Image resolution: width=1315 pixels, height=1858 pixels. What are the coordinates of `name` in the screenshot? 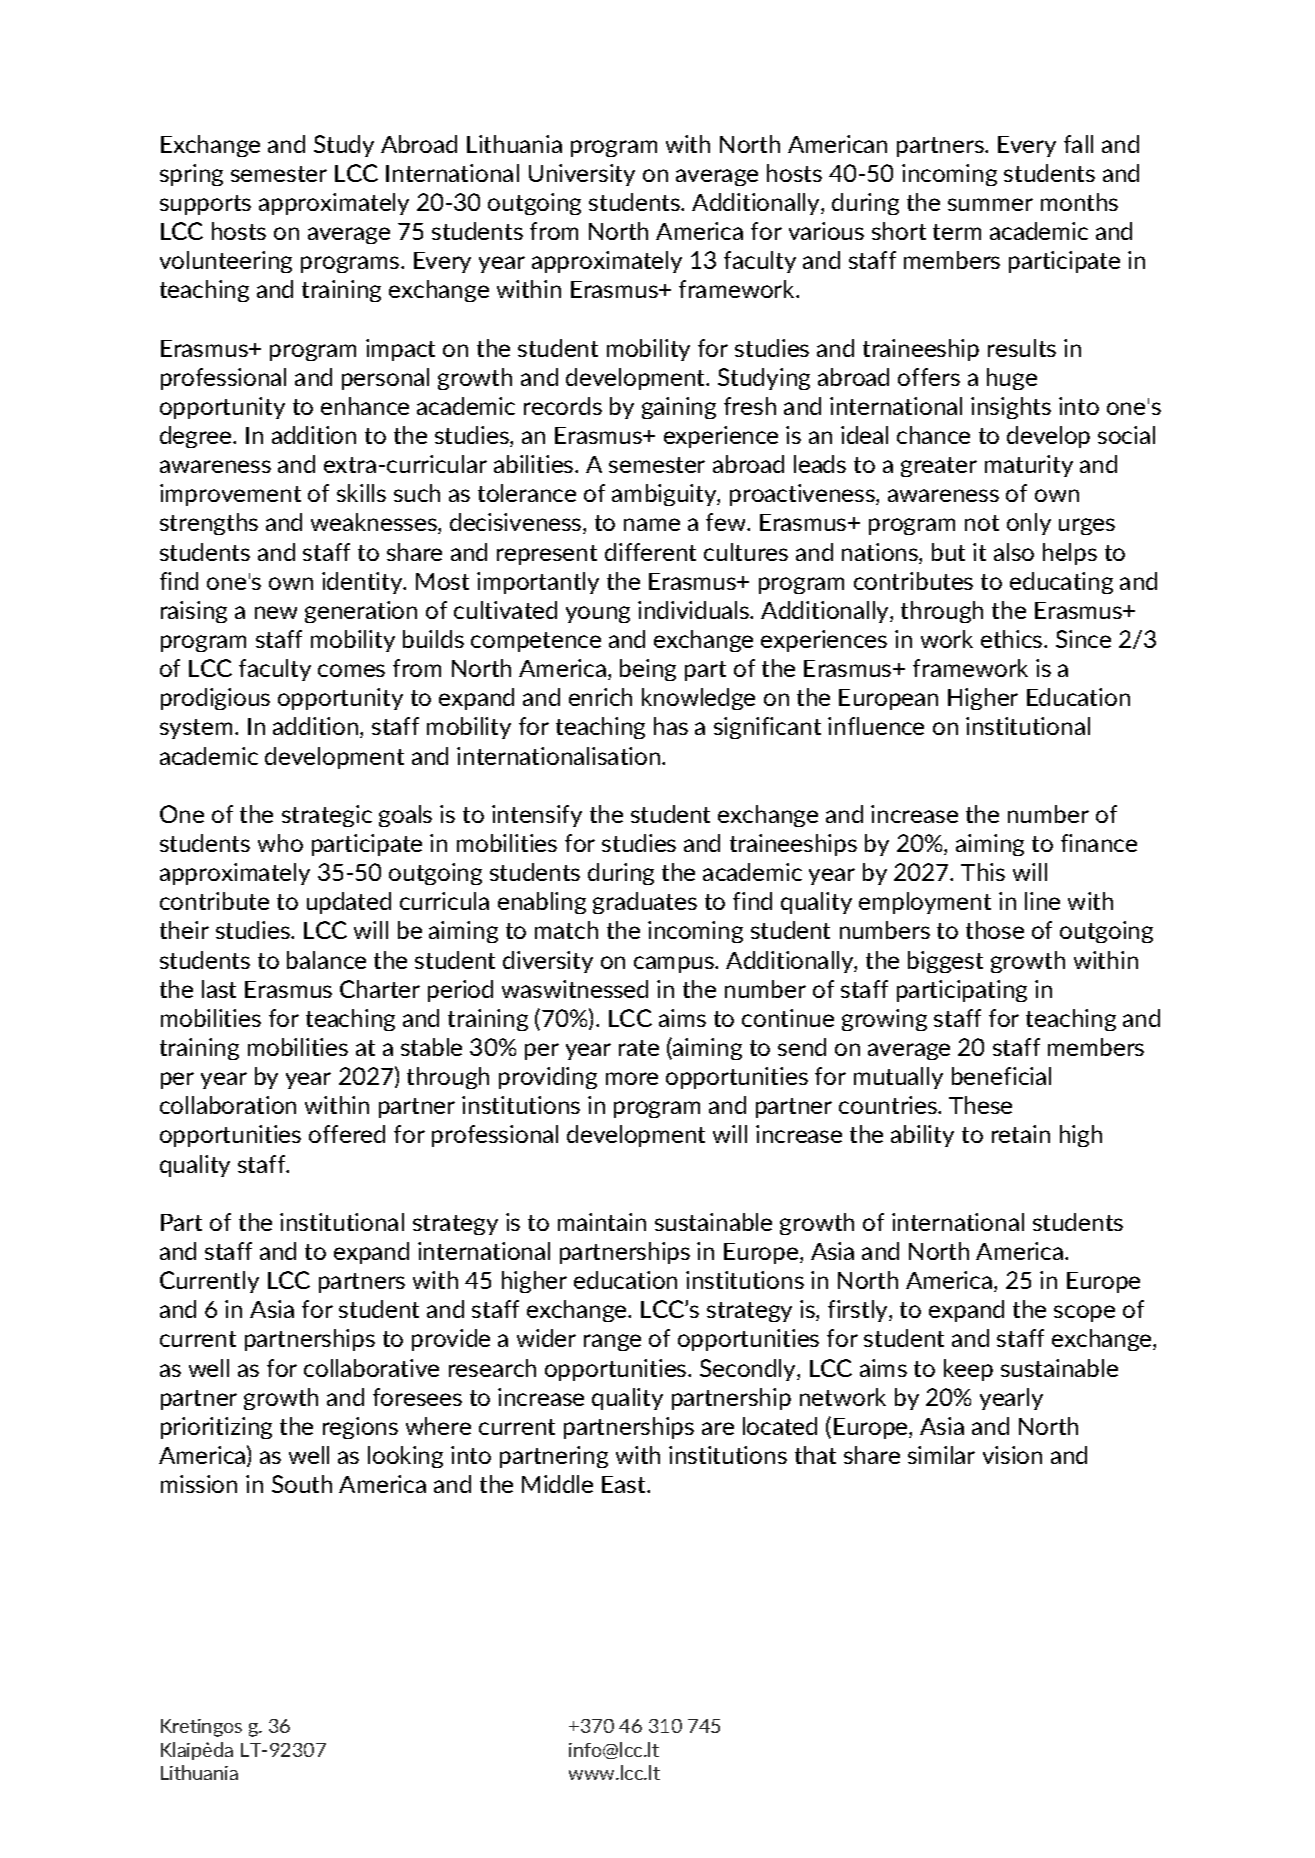 It's located at (652, 524).
